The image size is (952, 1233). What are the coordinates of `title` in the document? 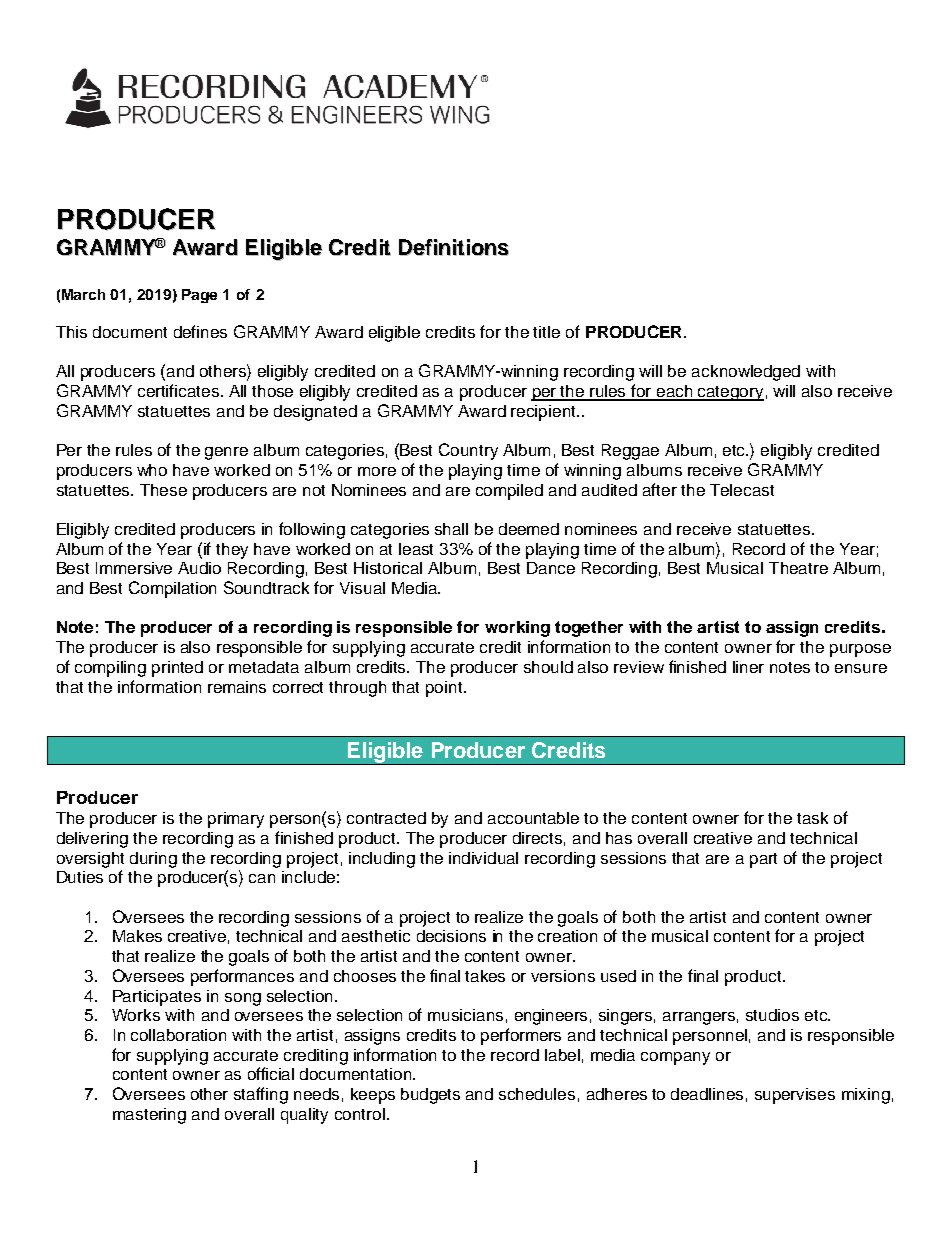 It's located at (546, 332).
